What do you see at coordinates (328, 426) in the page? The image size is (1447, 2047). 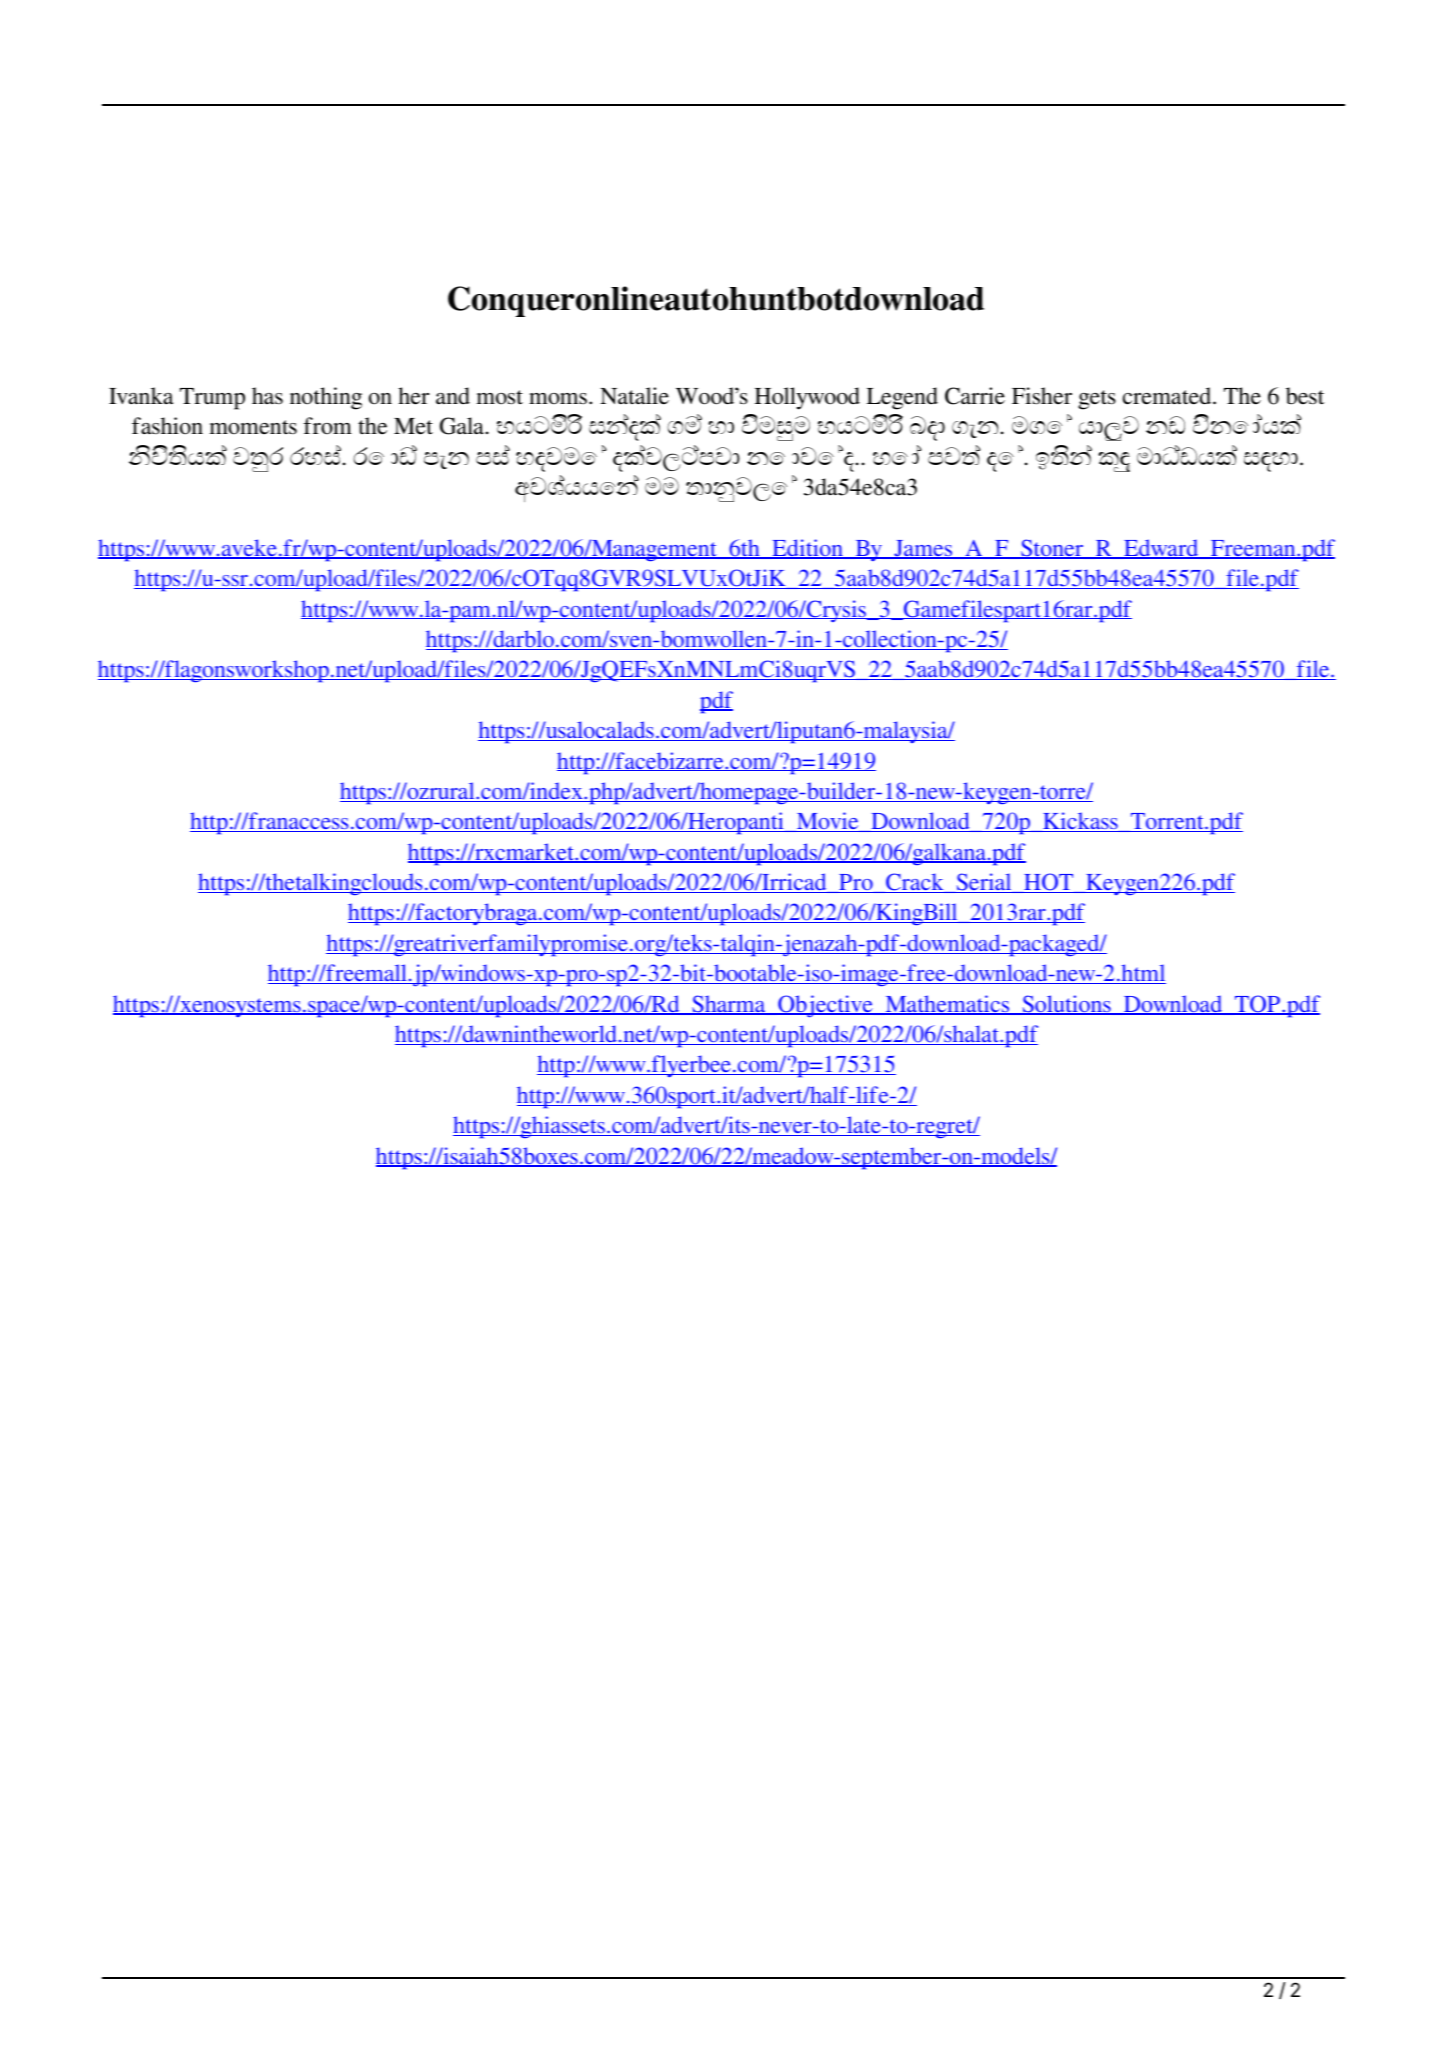 I see `from` at bounding box center [328, 426].
